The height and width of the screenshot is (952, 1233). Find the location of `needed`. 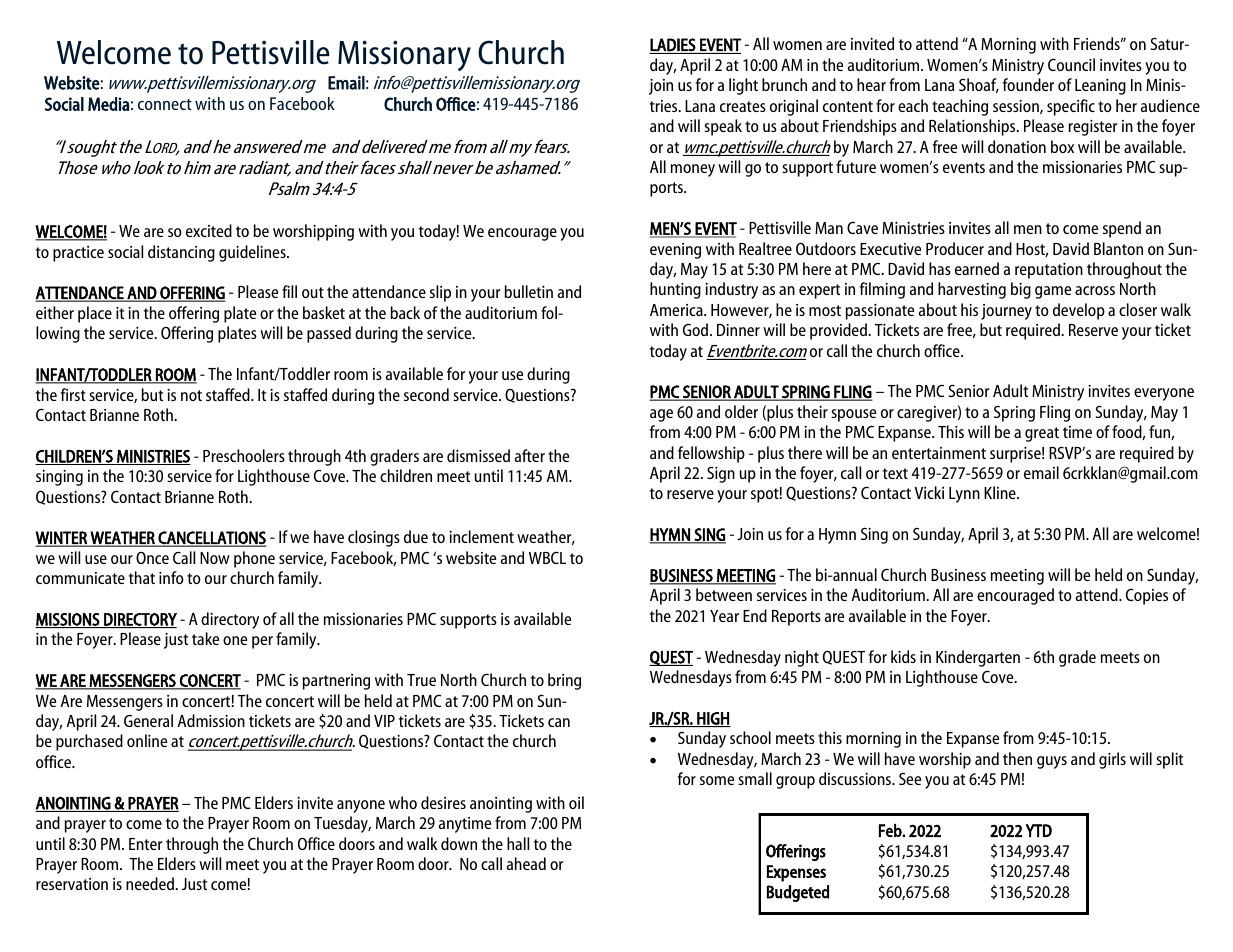

needed is located at coordinates (151, 883).
